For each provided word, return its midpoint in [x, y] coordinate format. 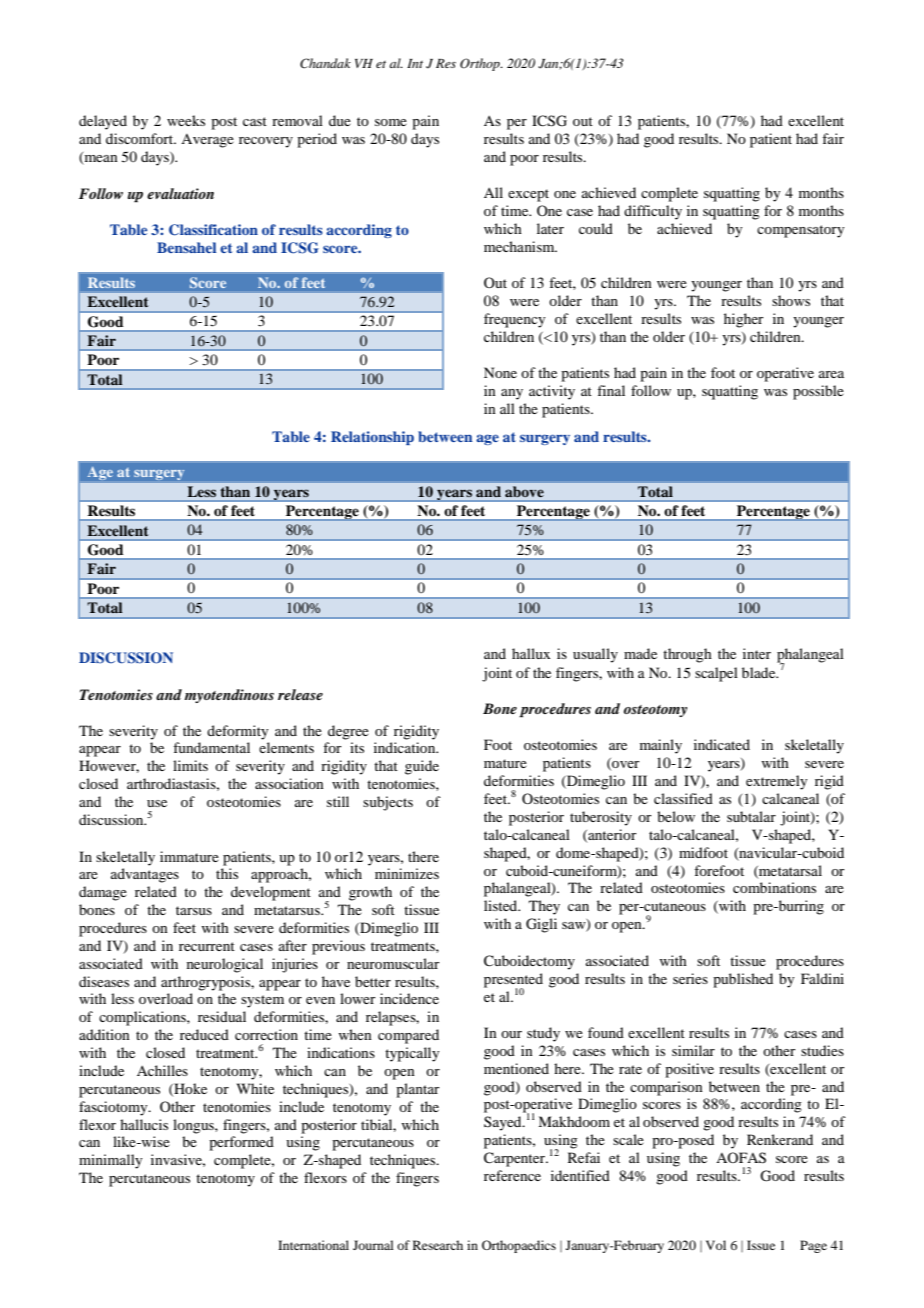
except [528, 195]
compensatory [800, 231]
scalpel [716, 674]
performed [241, 1143]
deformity [237, 732]
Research [438, 1245]
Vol [716, 1245]
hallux [531, 653]
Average [207, 141]
